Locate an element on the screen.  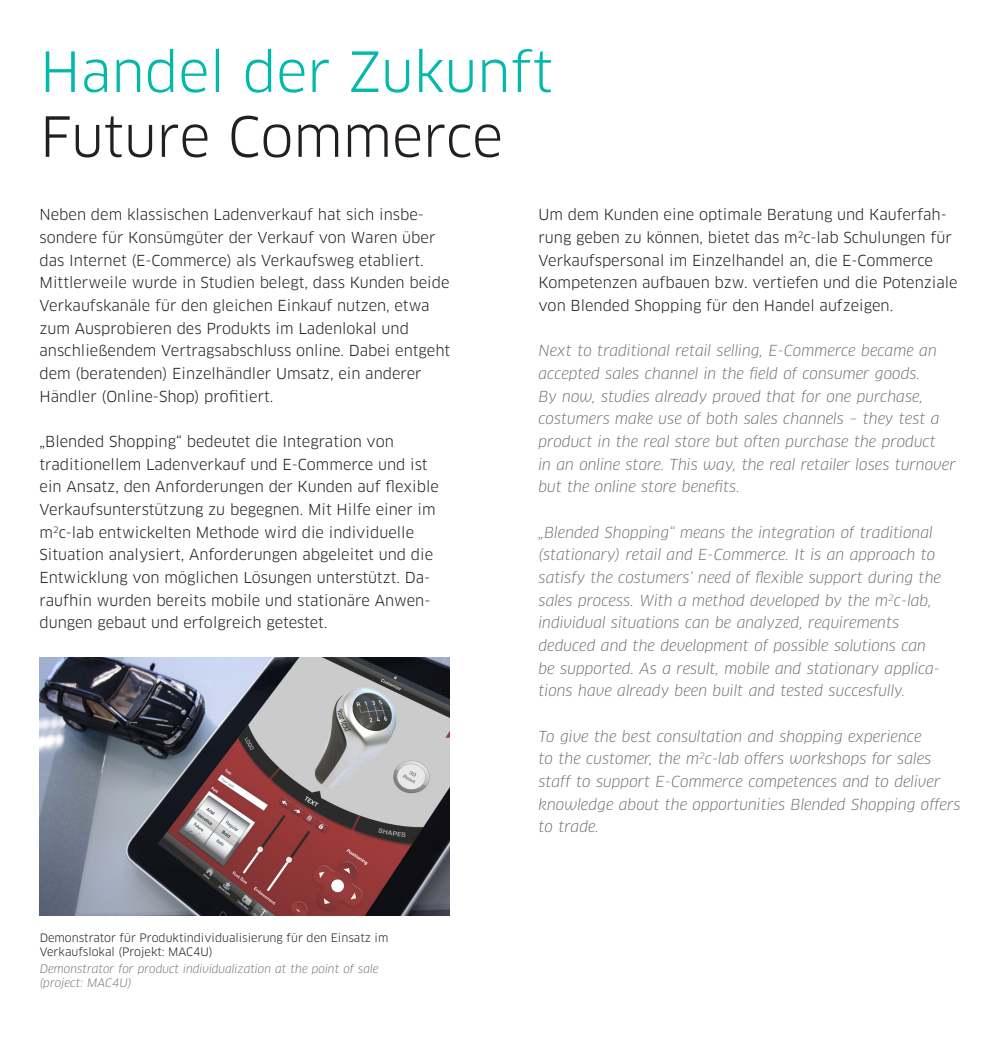
point is located at coordinates (325, 969).
